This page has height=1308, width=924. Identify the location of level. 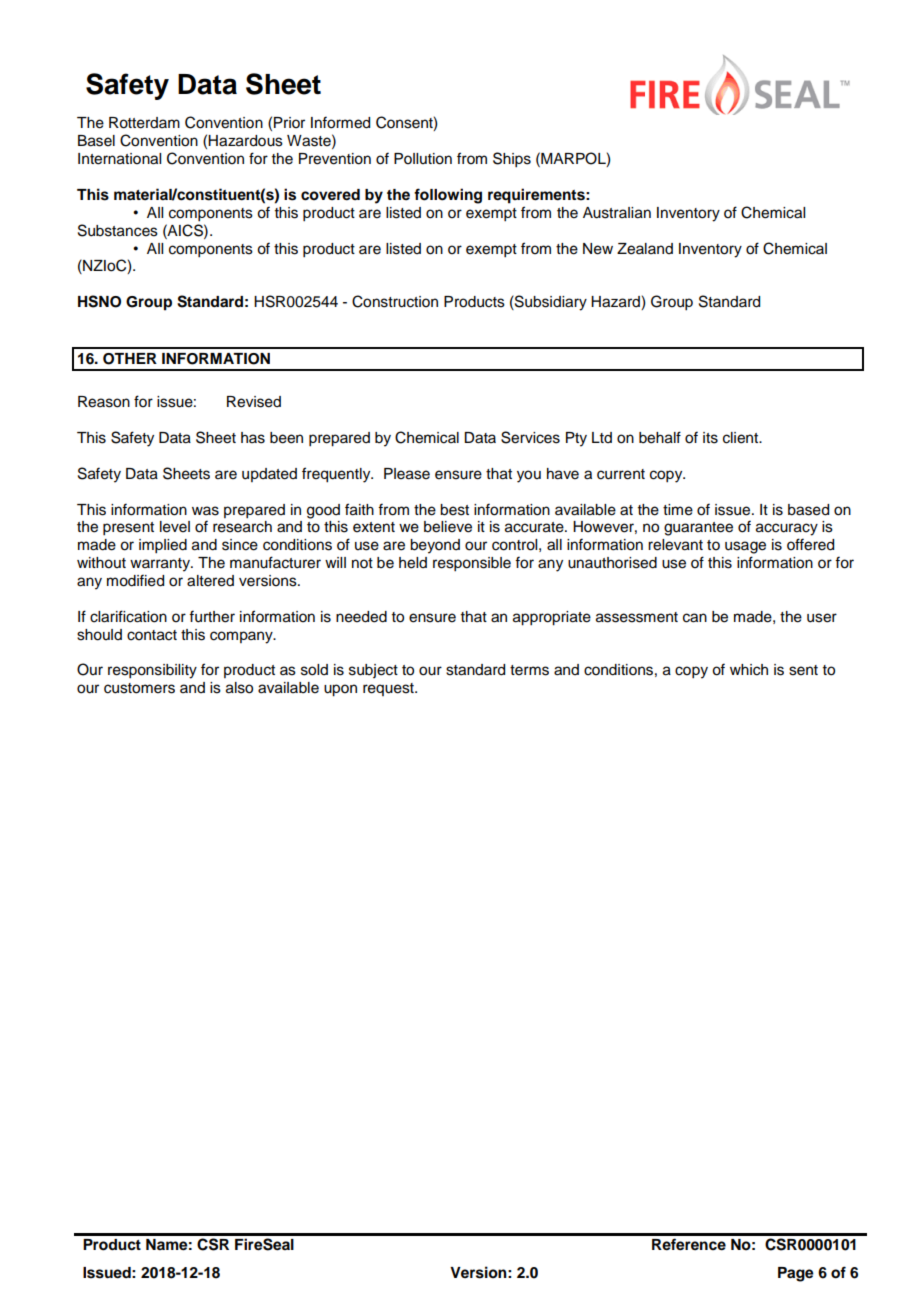
(175, 527).
